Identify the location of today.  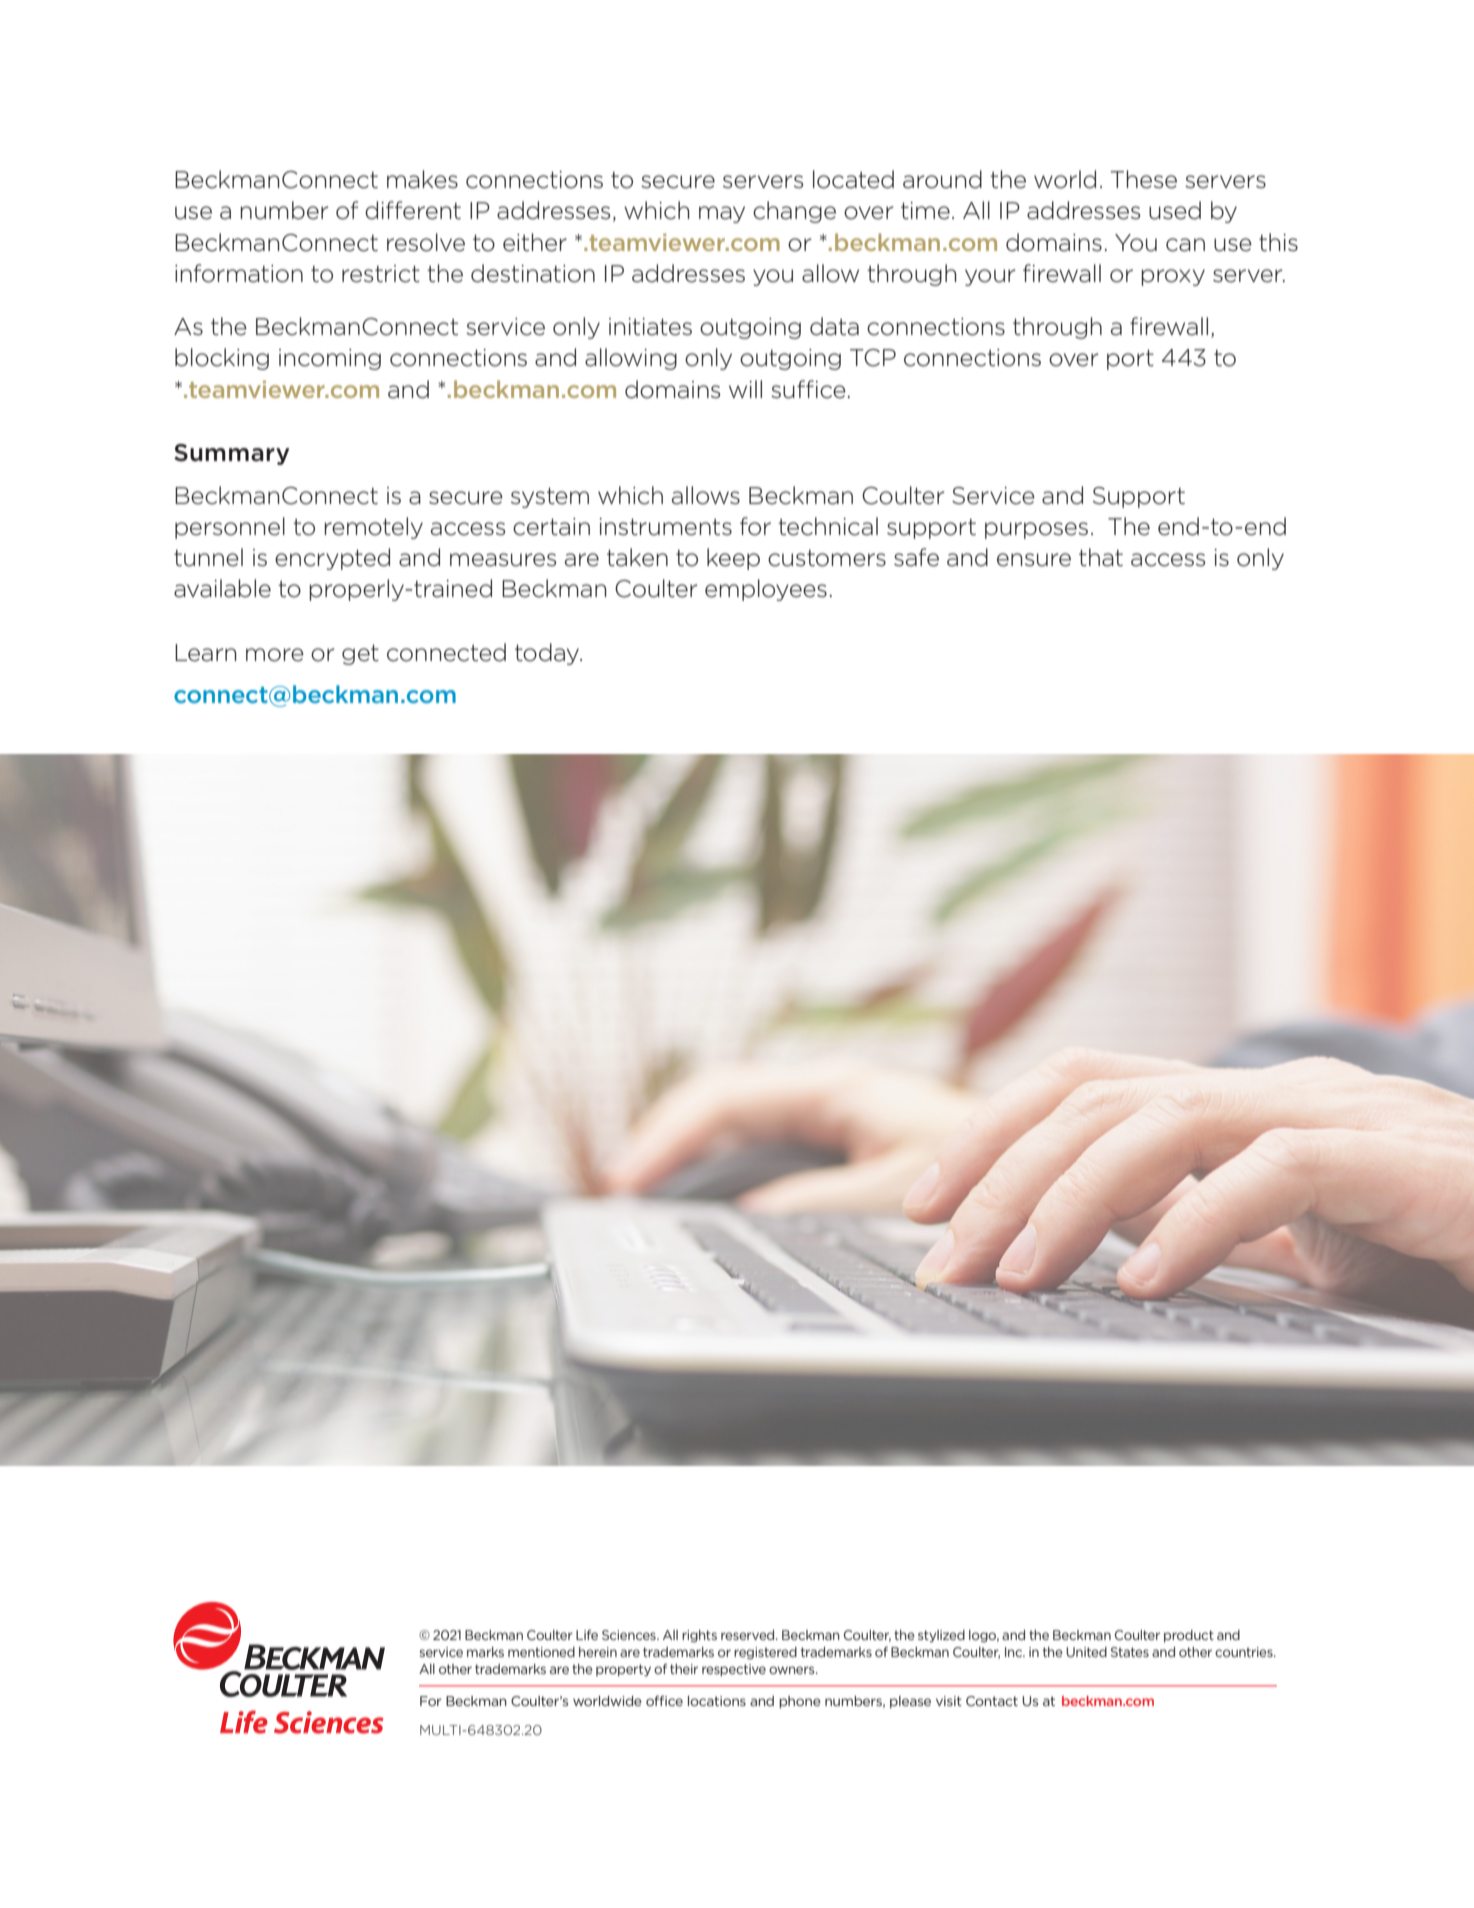
(548, 654).
